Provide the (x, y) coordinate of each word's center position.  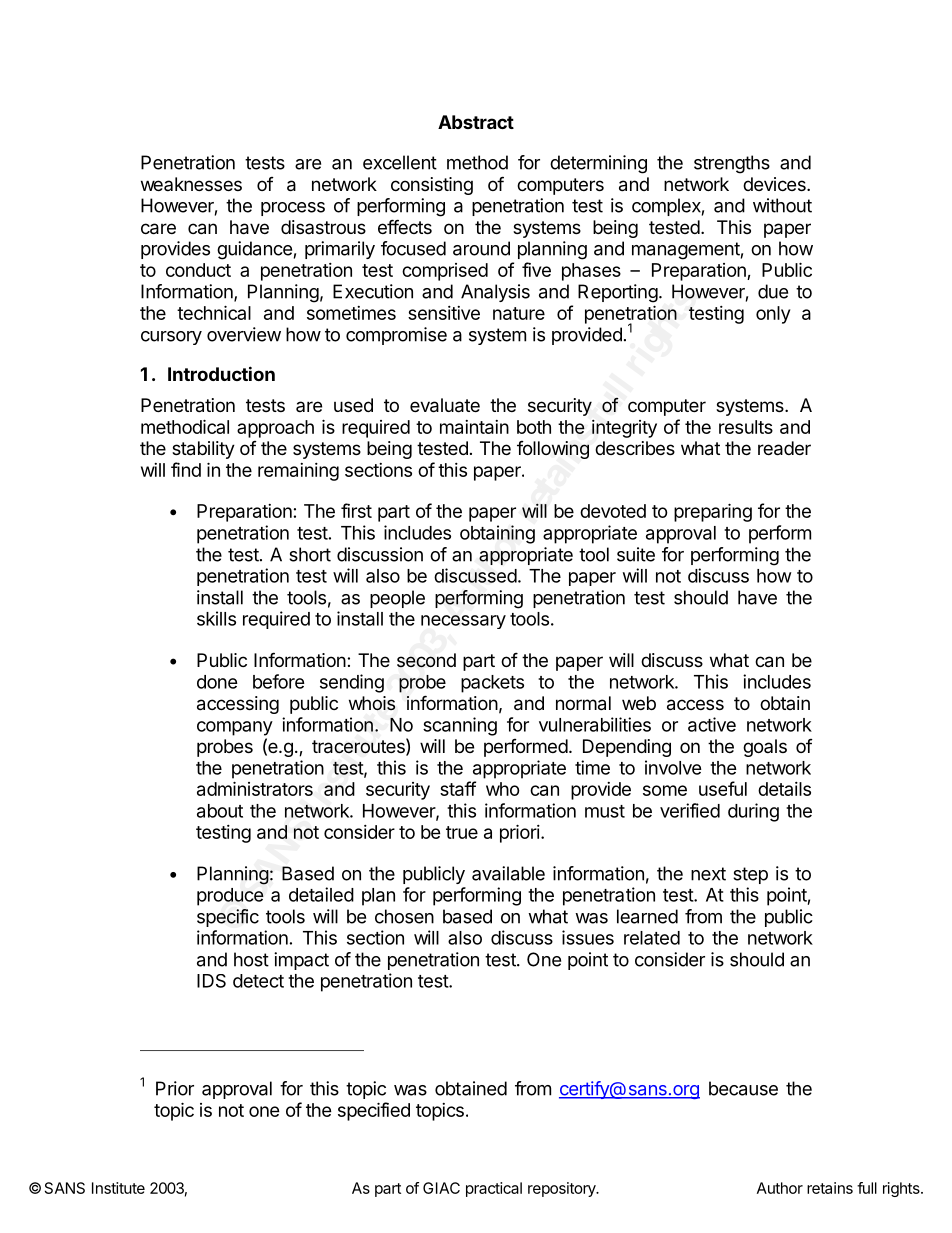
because (743, 1088)
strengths (732, 164)
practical (494, 1189)
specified (374, 1111)
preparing (713, 512)
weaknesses (191, 184)
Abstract (476, 122)
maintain (474, 427)
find (186, 469)
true (462, 832)
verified (690, 810)
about (220, 811)
